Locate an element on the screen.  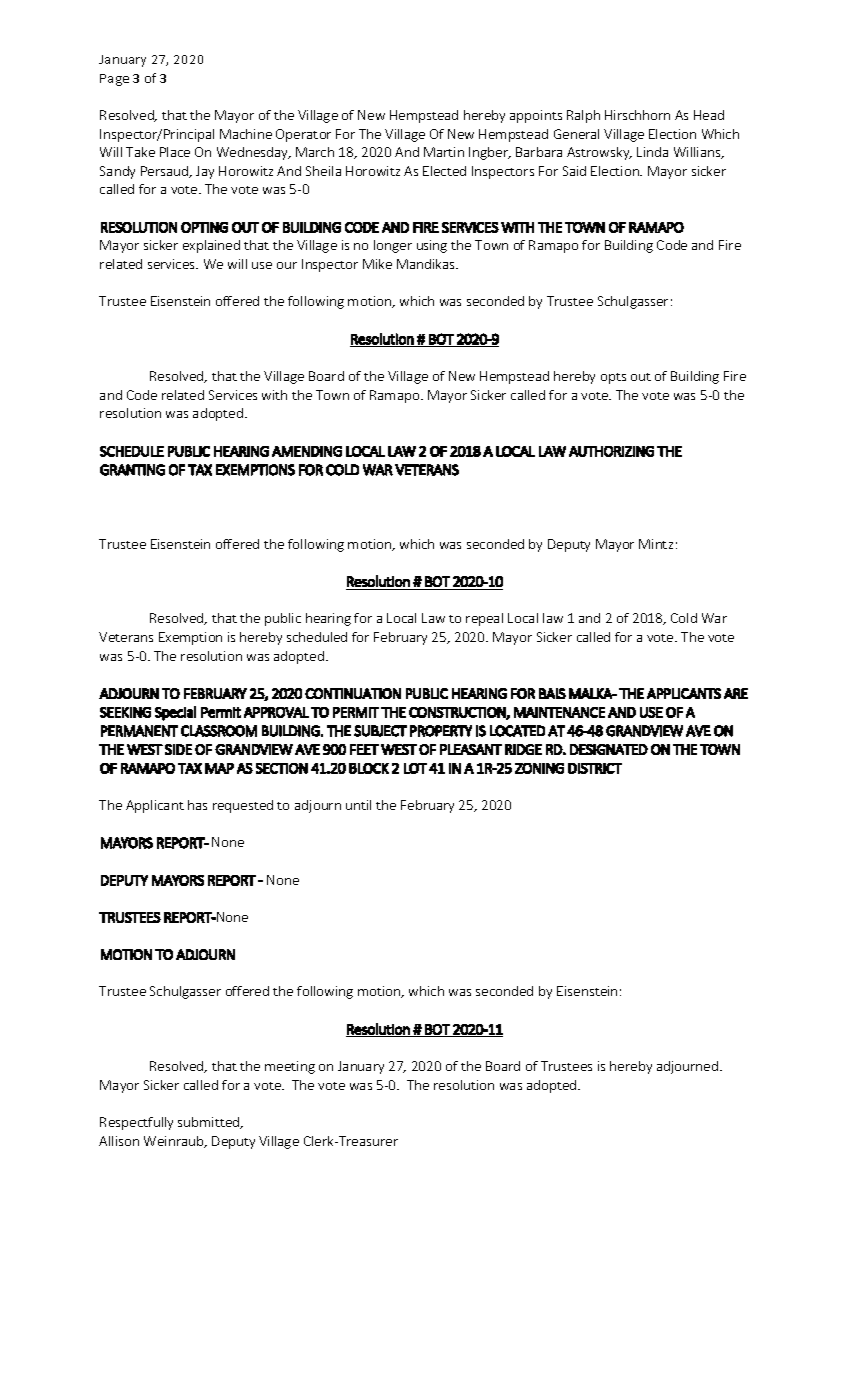
DISTRICT is located at coordinates (595, 768).
